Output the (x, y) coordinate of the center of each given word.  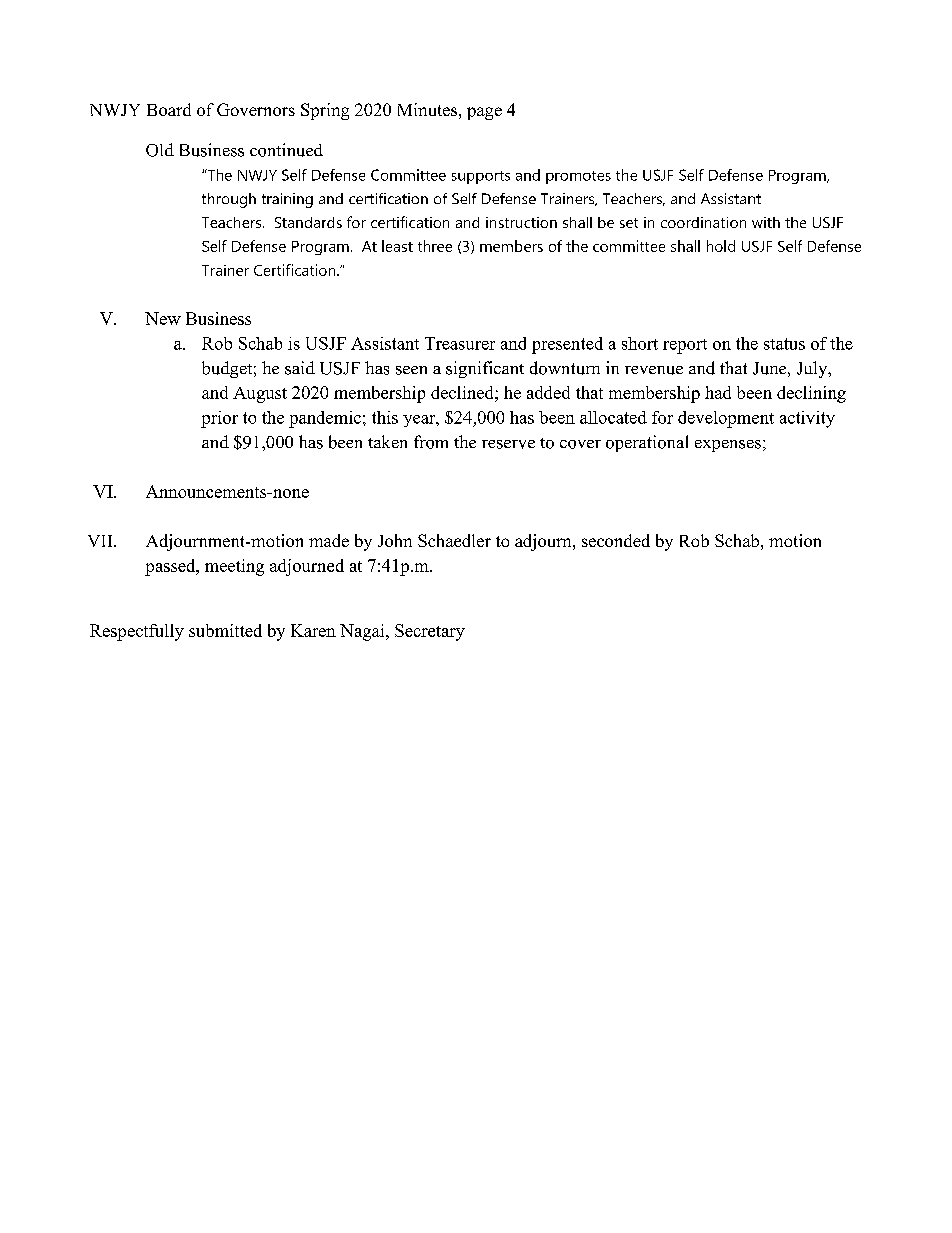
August (260, 395)
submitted (225, 630)
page (484, 113)
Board (169, 109)
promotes (578, 177)
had (718, 392)
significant (485, 369)
